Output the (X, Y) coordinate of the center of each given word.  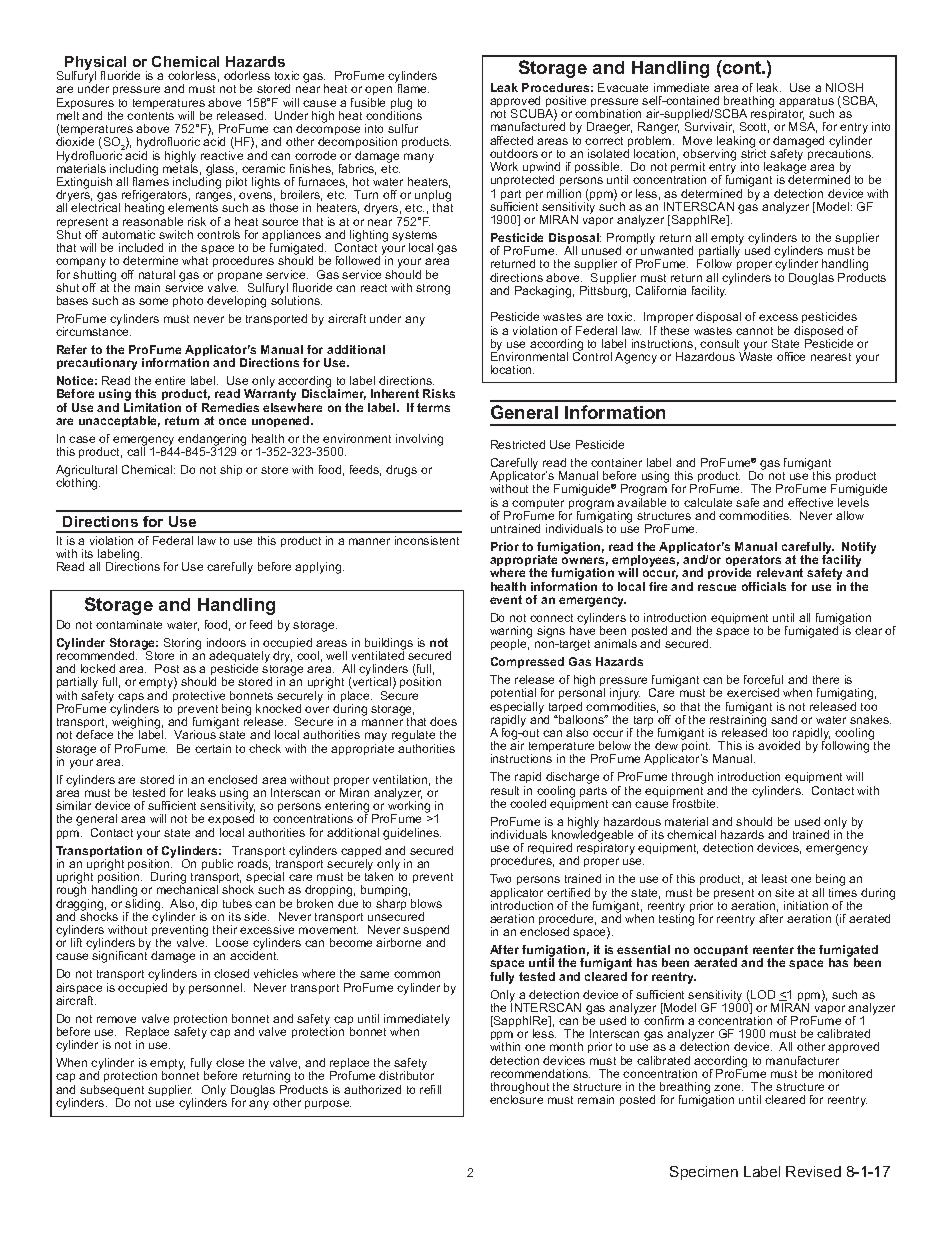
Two (500, 878)
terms (433, 407)
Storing (182, 645)
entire (170, 380)
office (791, 356)
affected (511, 140)
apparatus (806, 103)
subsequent (112, 1092)
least (774, 878)
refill (430, 1089)
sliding (144, 906)
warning (511, 633)
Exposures (85, 105)
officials (764, 586)
